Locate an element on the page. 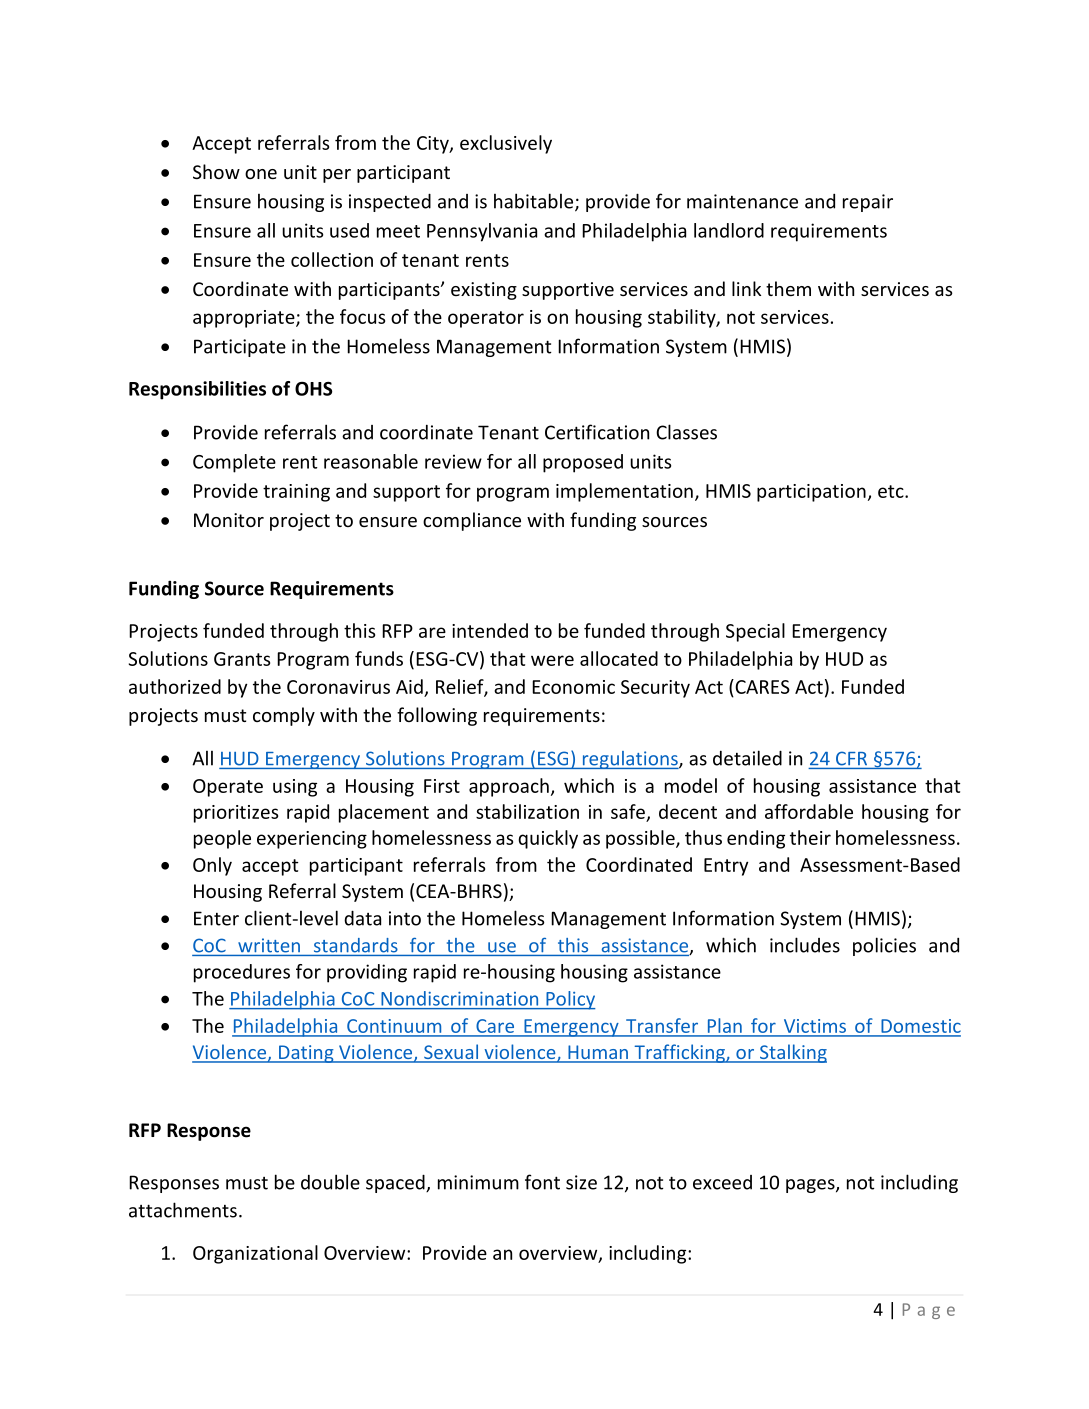 The width and height of the image is (1089, 1409). Monitor is located at coordinates (229, 520).
